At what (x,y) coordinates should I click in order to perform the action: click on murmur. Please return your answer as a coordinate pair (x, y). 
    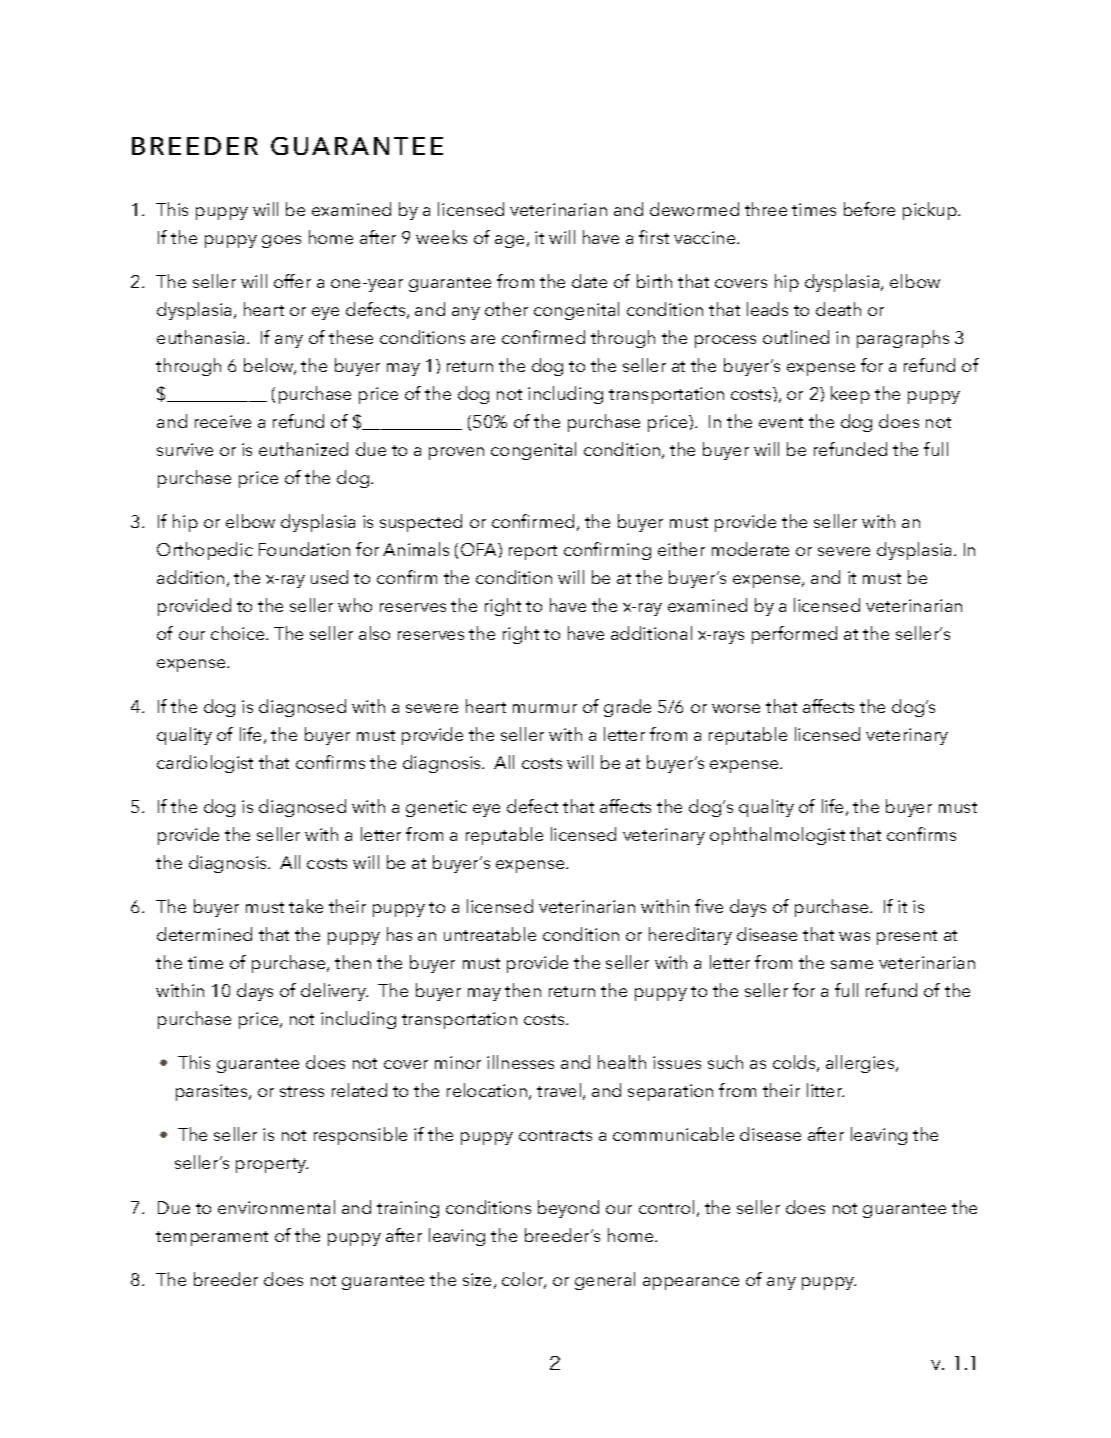
    Looking at the image, I should click on (545, 708).
